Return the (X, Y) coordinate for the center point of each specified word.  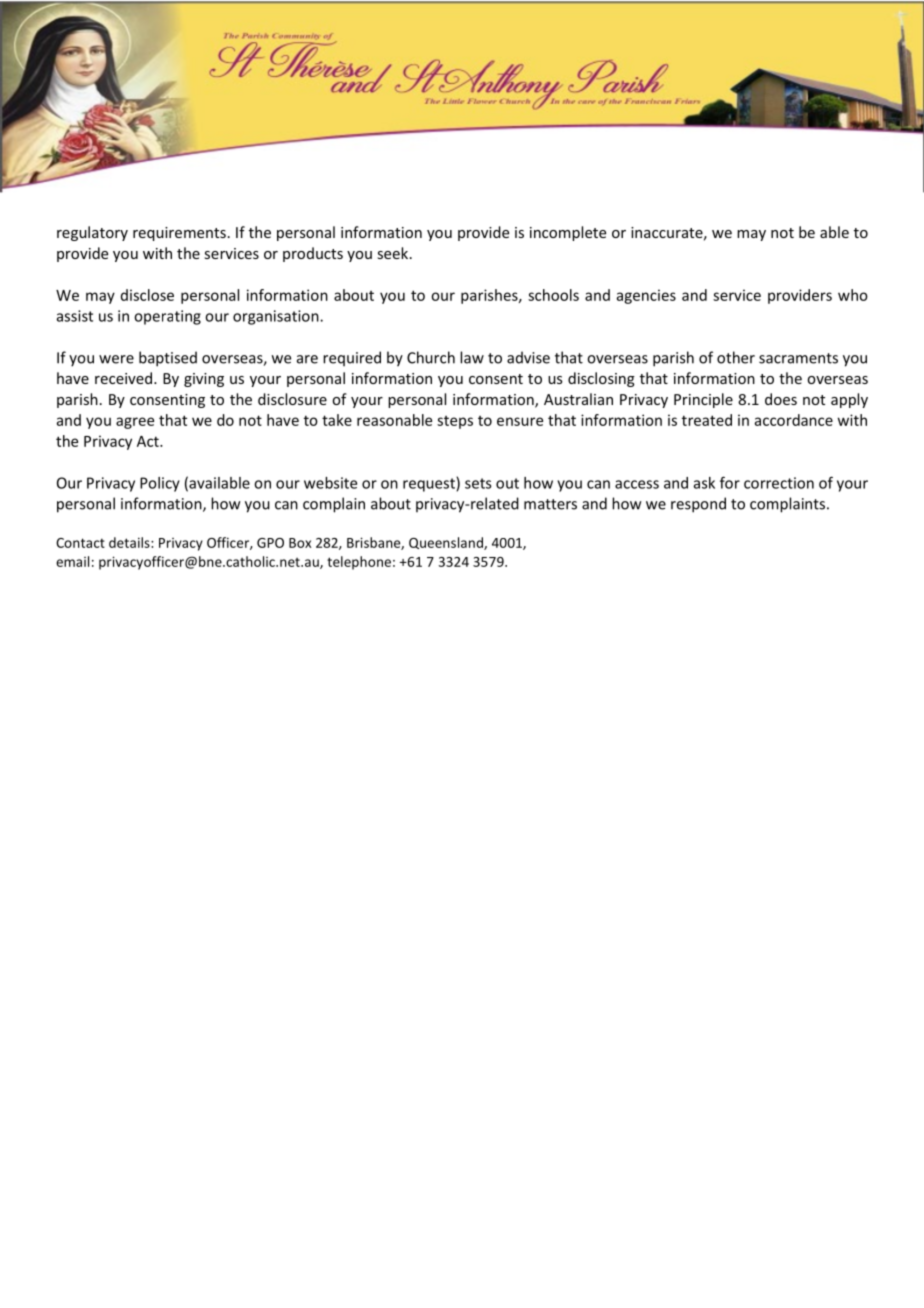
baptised (168, 359)
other (736, 357)
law (472, 357)
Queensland (447, 543)
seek (394, 253)
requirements (179, 234)
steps (455, 422)
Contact (80, 543)
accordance (794, 420)
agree (135, 423)
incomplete (568, 233)
